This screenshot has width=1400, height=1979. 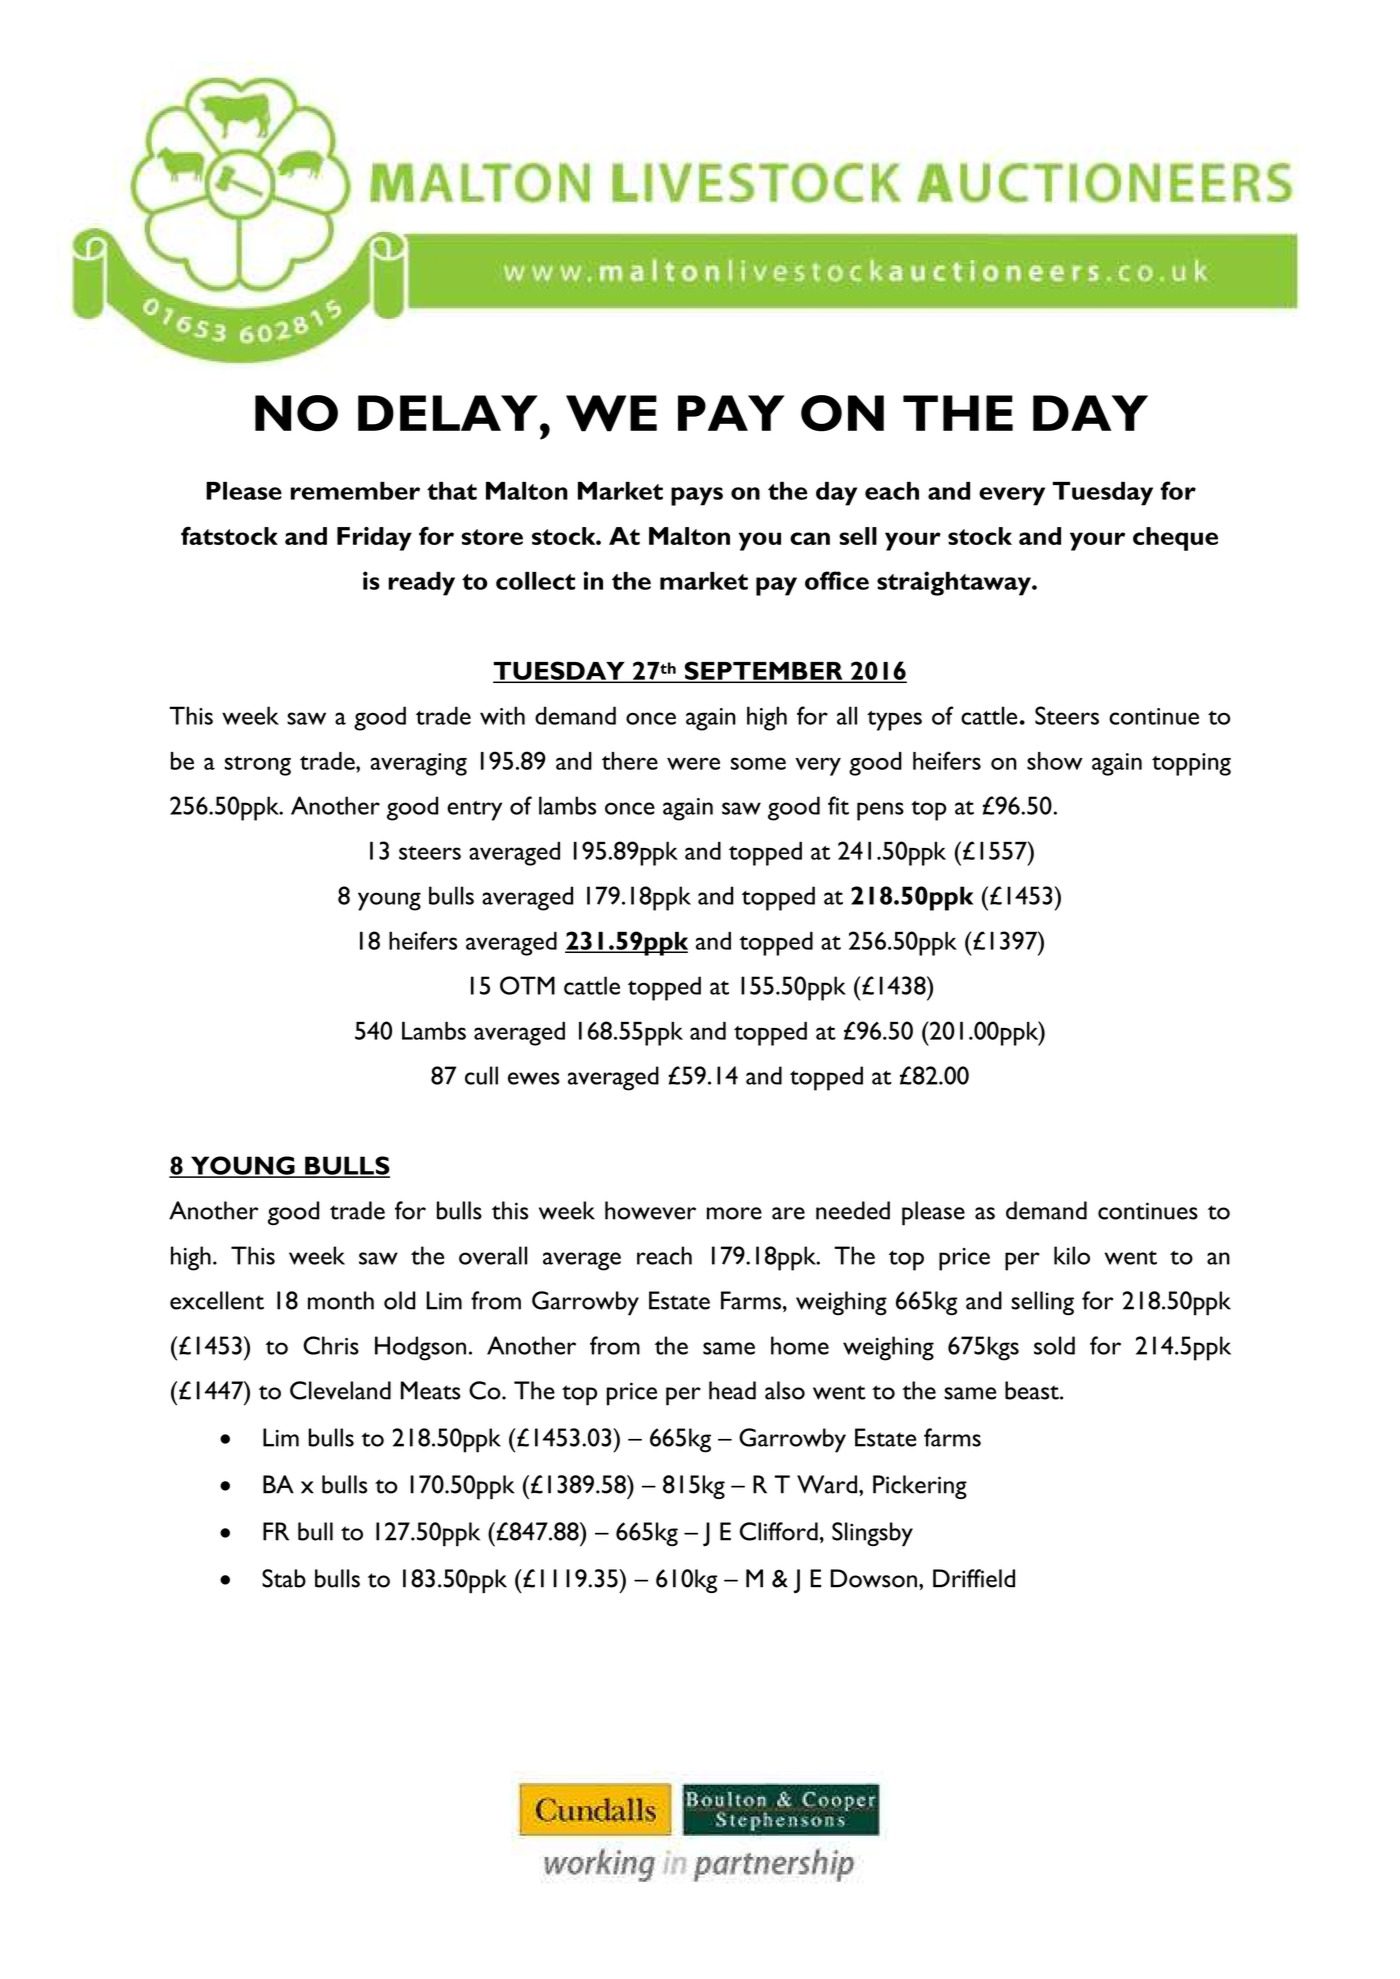 What do you see at coordinates (474, 811) in the screenshot?
I see `entry` at bounding box center [474, 811].
